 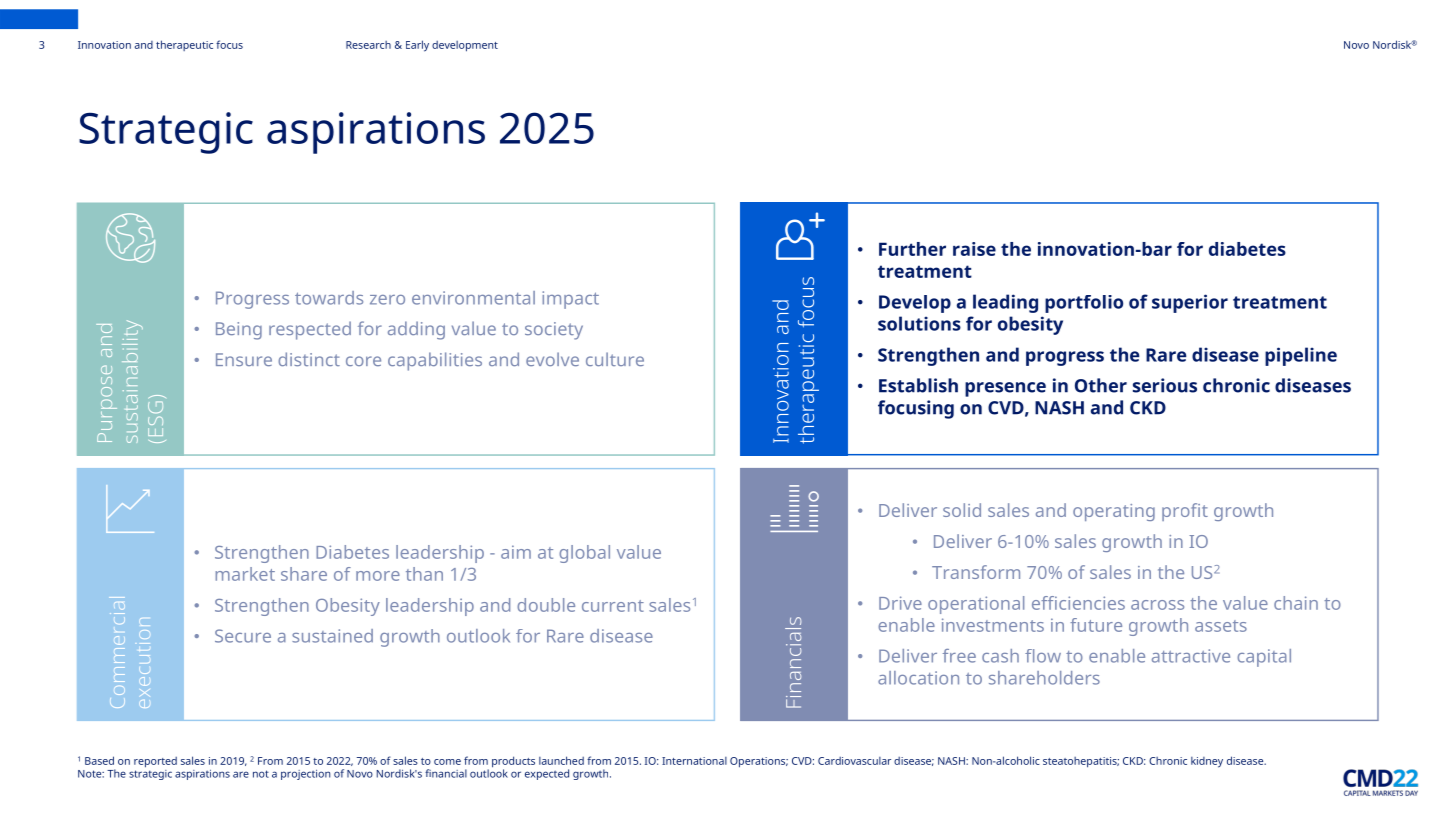 What do you see at coordinates (694, 761) in the screenshot?
I see `International` at bounding box center [694, 761].
